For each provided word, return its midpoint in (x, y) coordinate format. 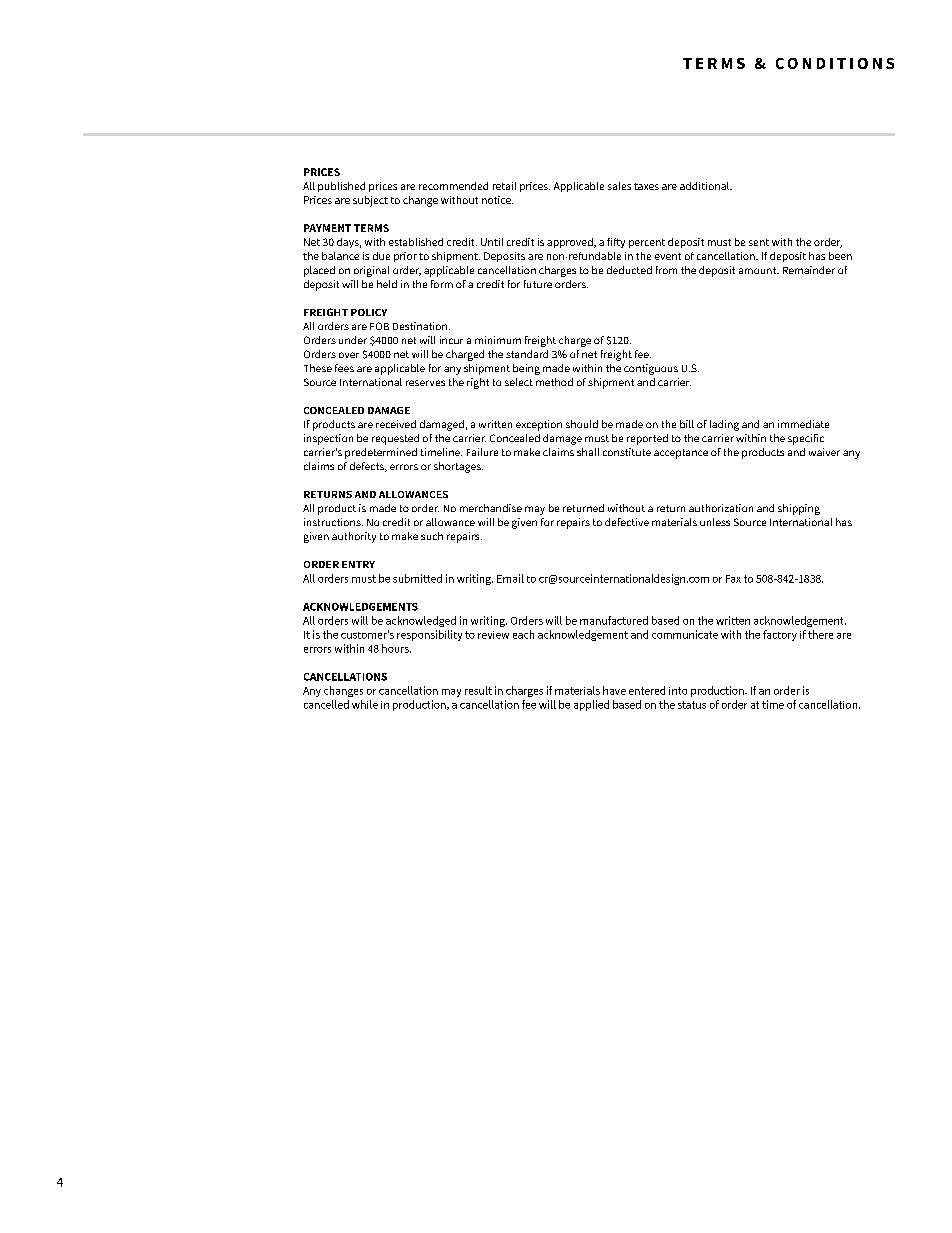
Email (510, 578)
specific (806, 439)
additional (706, 186)
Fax (733, 579)
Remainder (809, 270)
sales (619, 186)
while (365, 704)
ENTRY (358, 564)
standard (527, 354)
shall (588, 452)
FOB (379, 326)
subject (370, 201)
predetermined (381, 453)
